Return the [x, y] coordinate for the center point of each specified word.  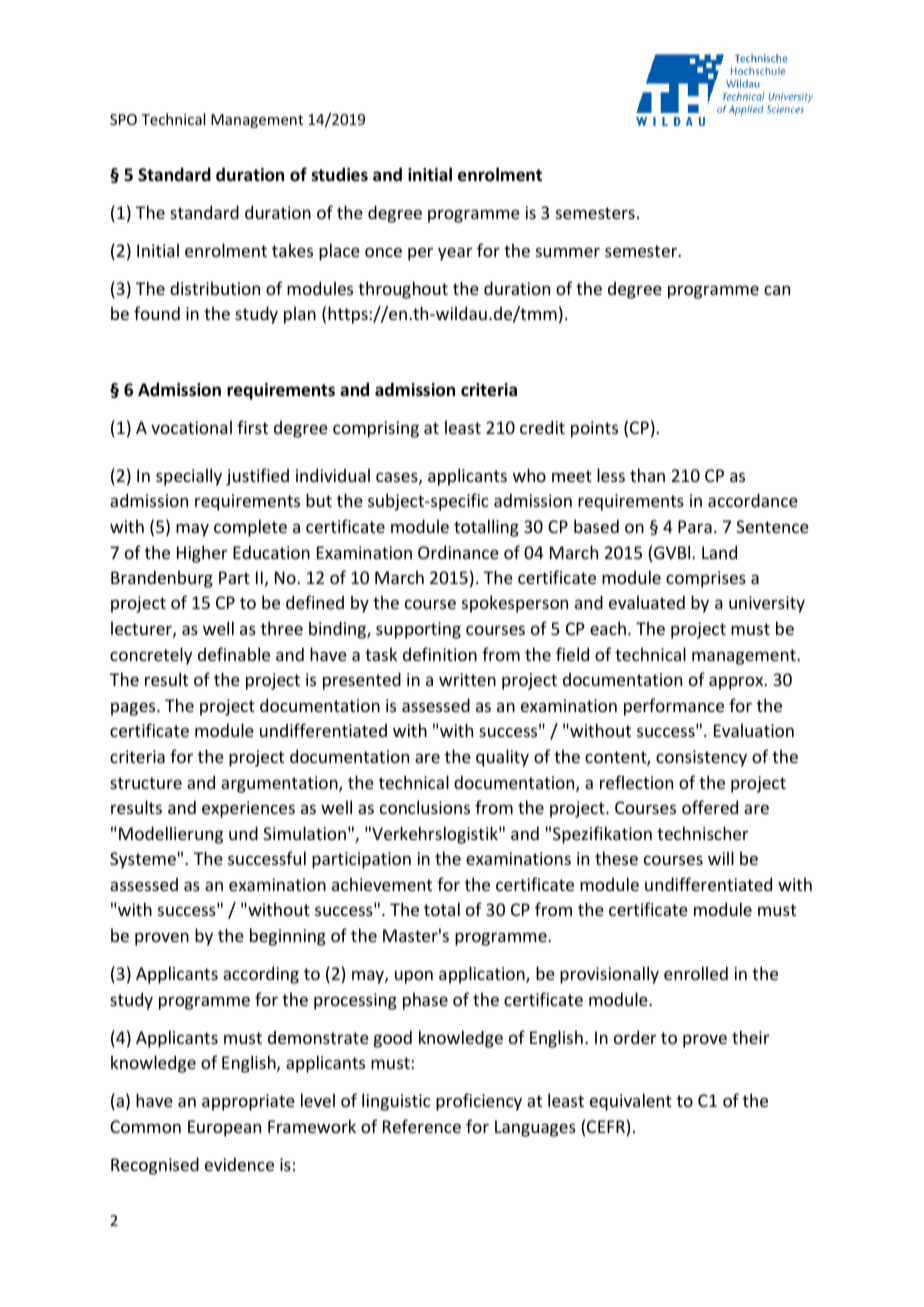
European [224, 1128]
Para [695, 526]
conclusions [425, 807]
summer [568, 252]
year [455, 254]
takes [292, 250]
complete [250, 528]
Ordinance [458, 552]
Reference [422, 1126]
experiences [248, 809]
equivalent [631, 1102]
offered [710, 807]
